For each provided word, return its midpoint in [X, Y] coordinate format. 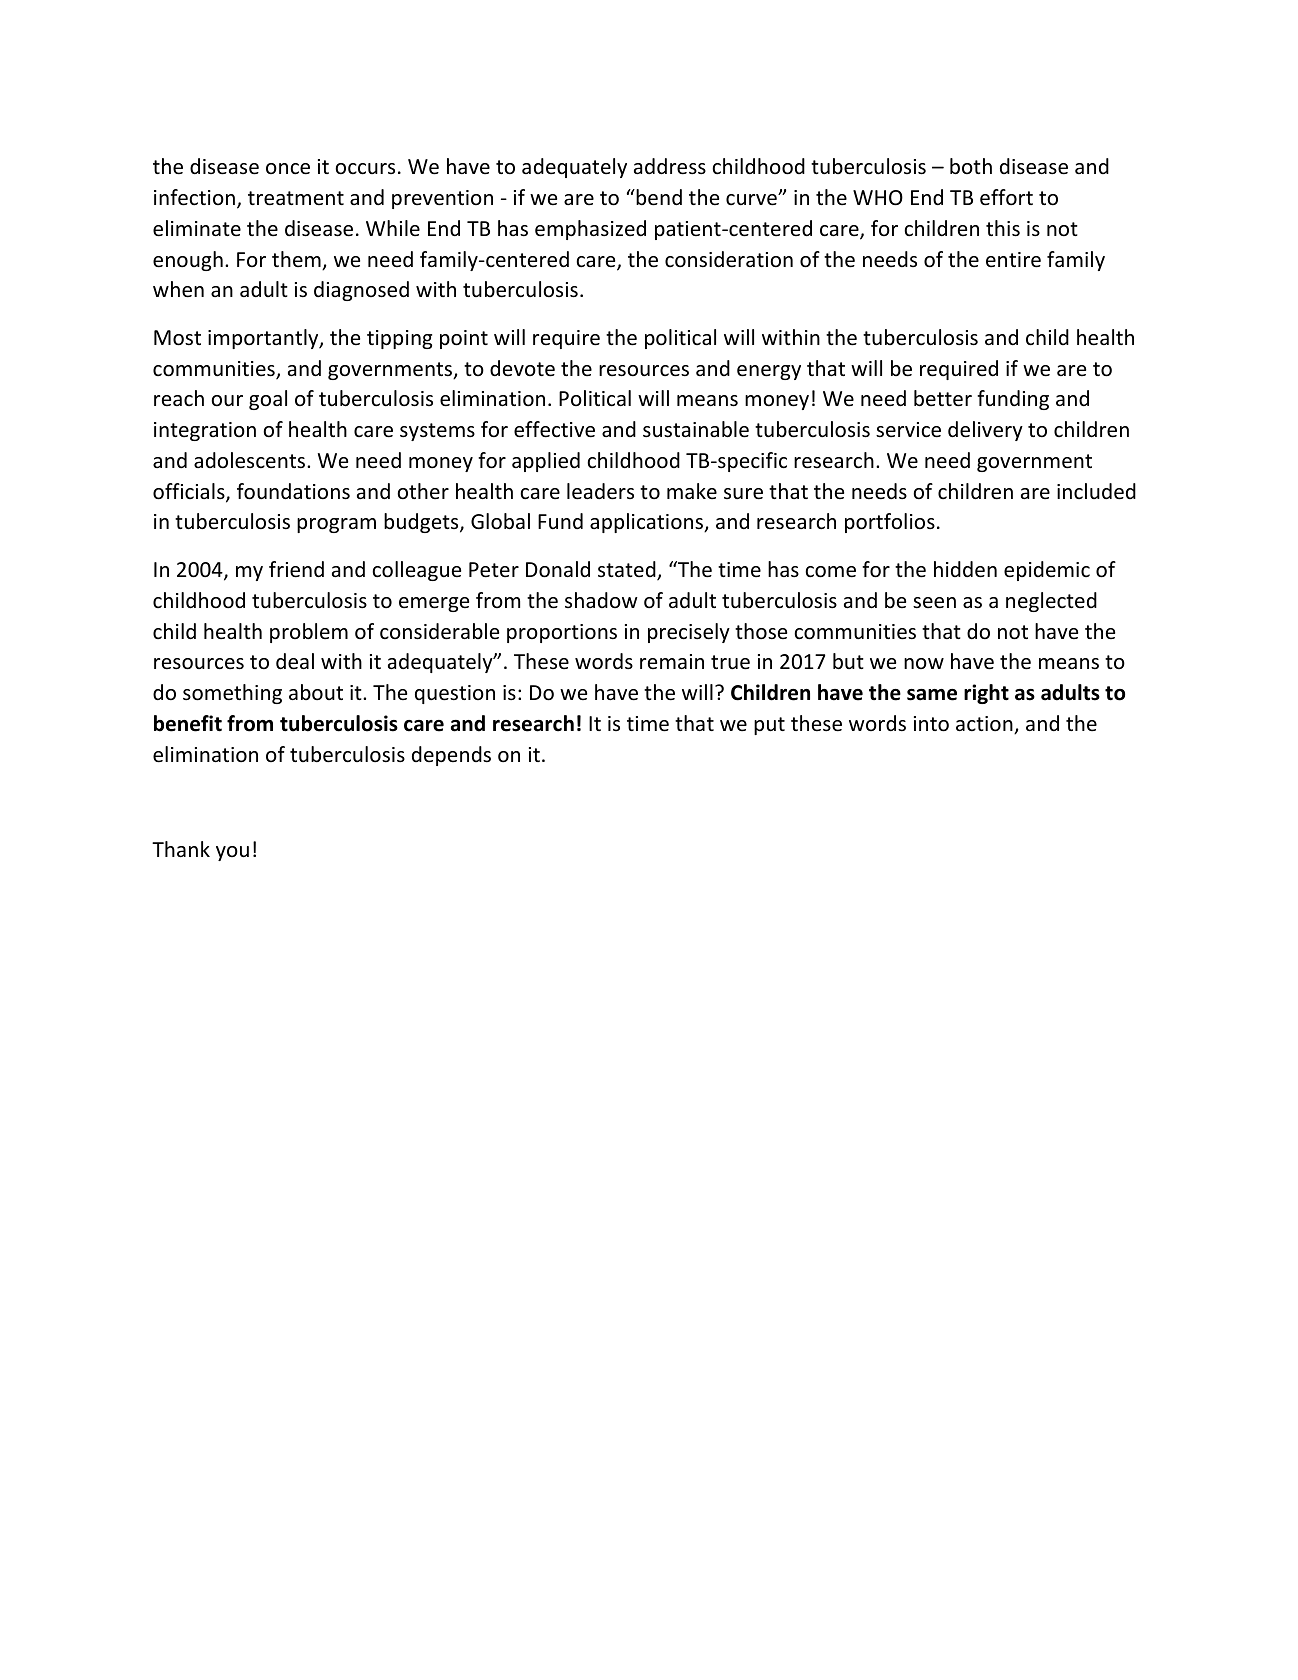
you [232, 853]
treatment [296, 198]
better [943, 398]
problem [309, 633]
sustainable [696, 429]
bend [658, 197]
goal [268, 400]
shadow [601, 600]
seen [934, 603]
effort [1006, 197]
